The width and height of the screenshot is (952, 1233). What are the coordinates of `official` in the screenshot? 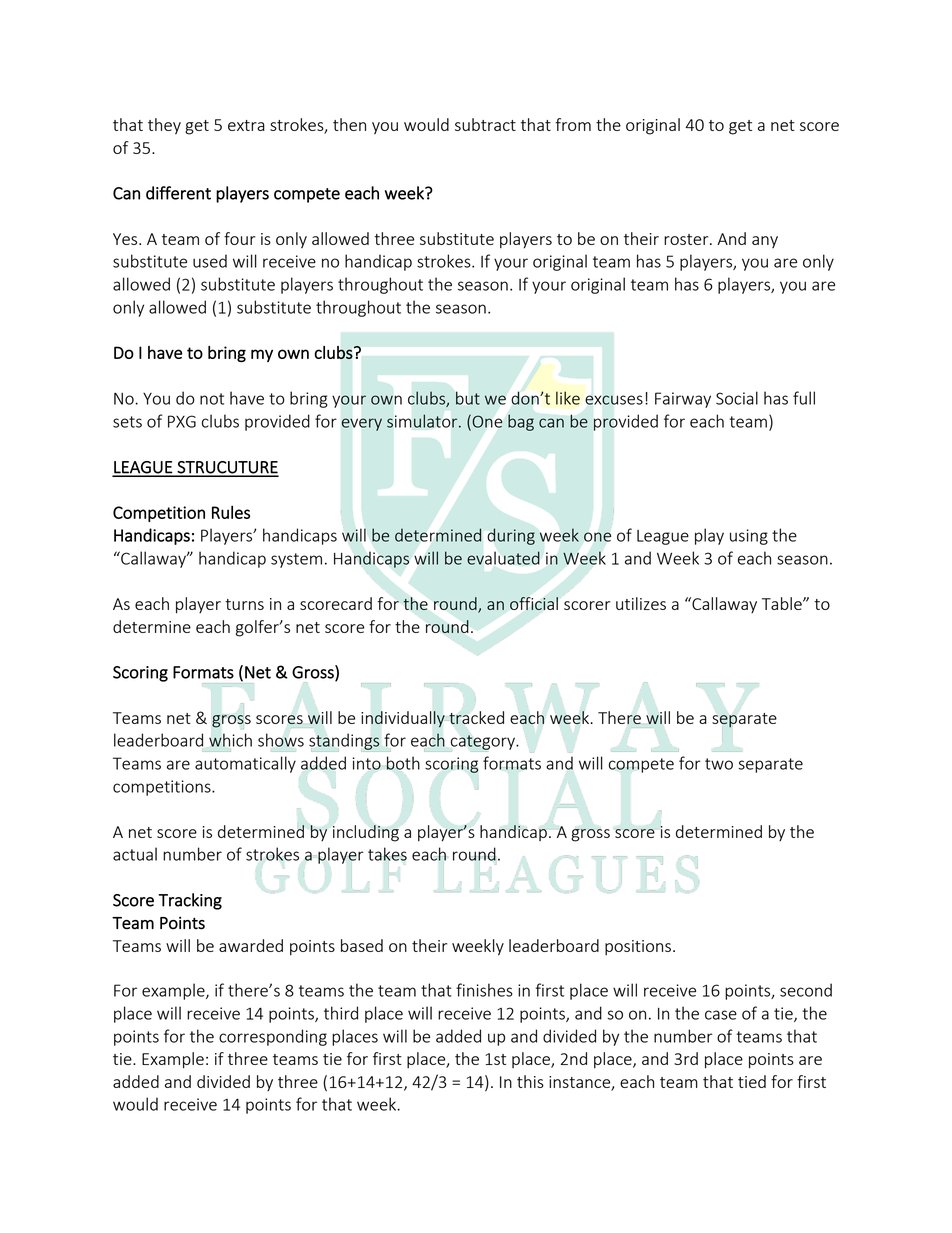 It's located at (534, 603).
